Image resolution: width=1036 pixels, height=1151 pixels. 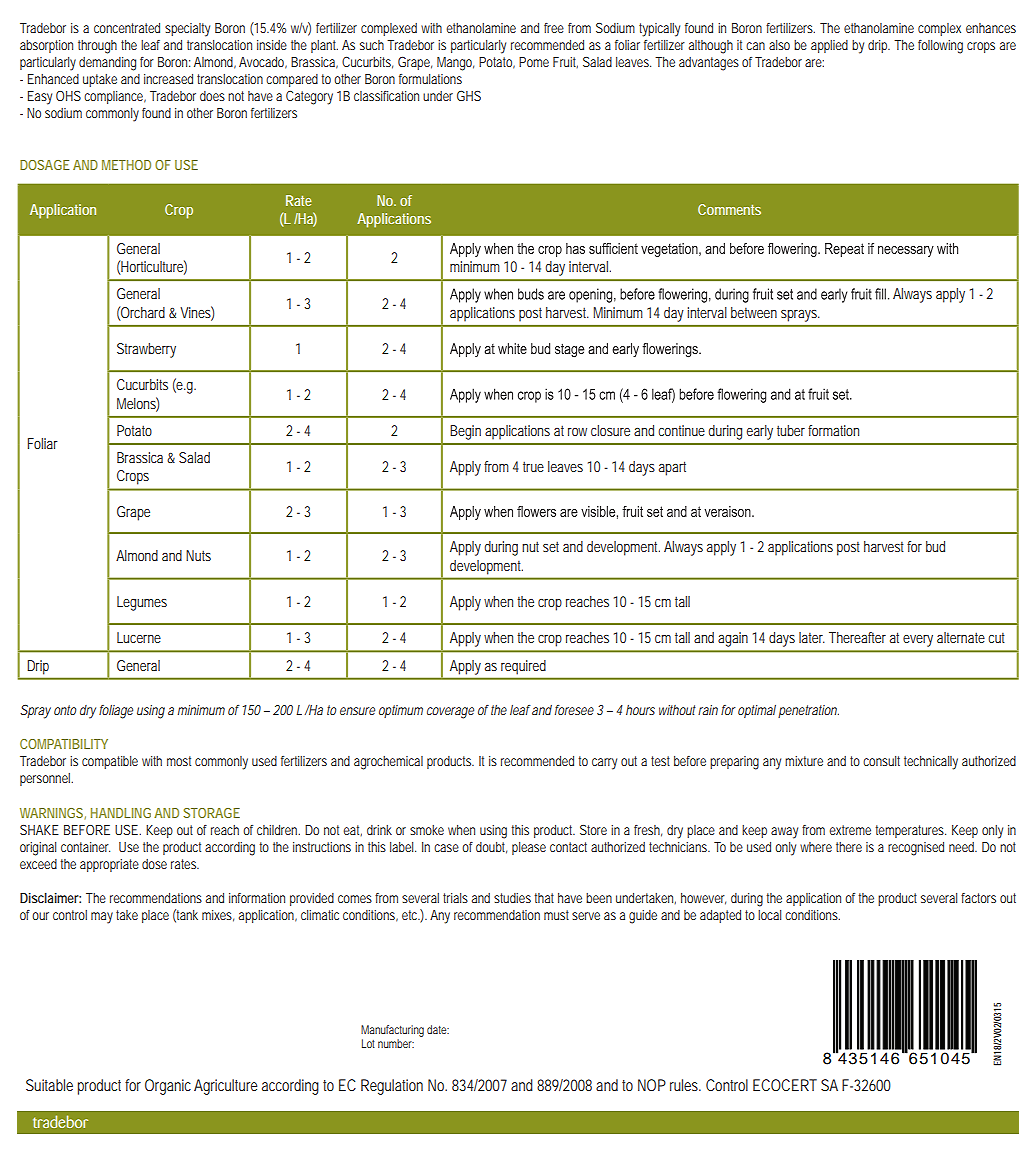 What do you see at coordinates (168, 79) in the screenshot?
I see `increased` at bounding box center [168, 79].
